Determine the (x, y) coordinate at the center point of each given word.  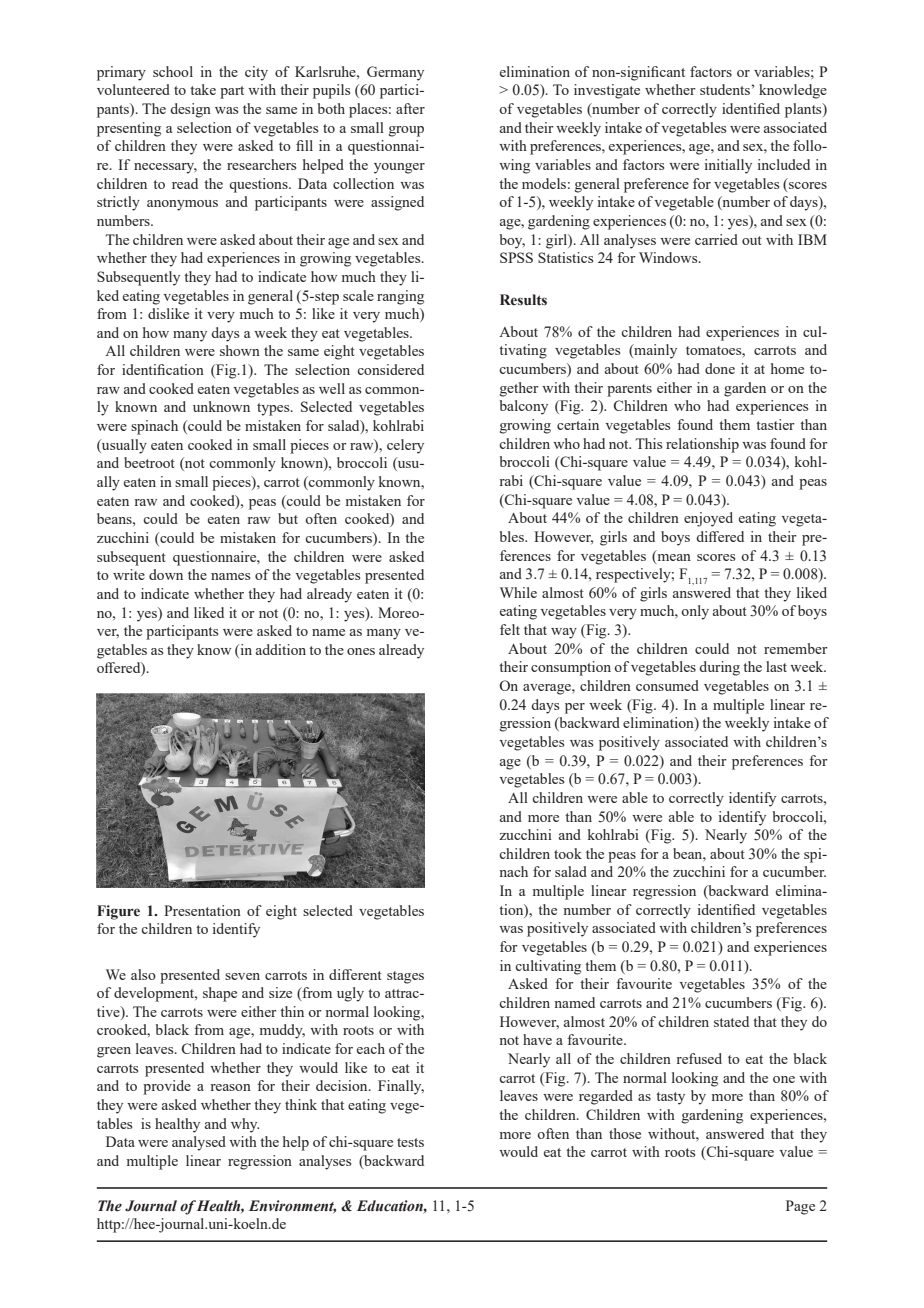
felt (510, 629)
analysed (199, 1143)
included (784, 164)
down (166, 574)
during (719, 668)
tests (410, 1142)
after (410, 108)
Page (800, 1207)
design (190, 110)
